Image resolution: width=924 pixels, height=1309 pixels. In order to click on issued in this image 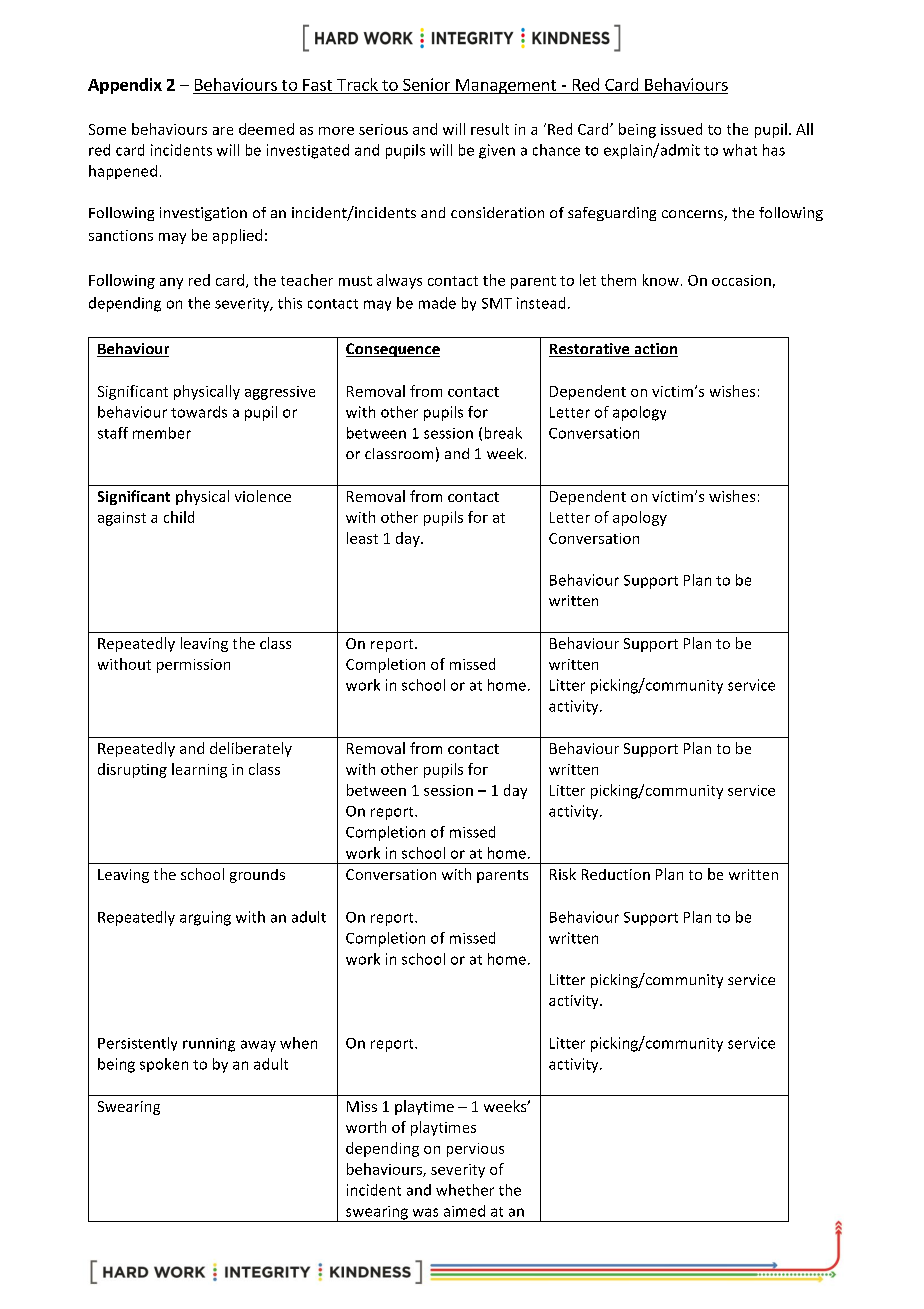, I will do `click(681, 129)`.
